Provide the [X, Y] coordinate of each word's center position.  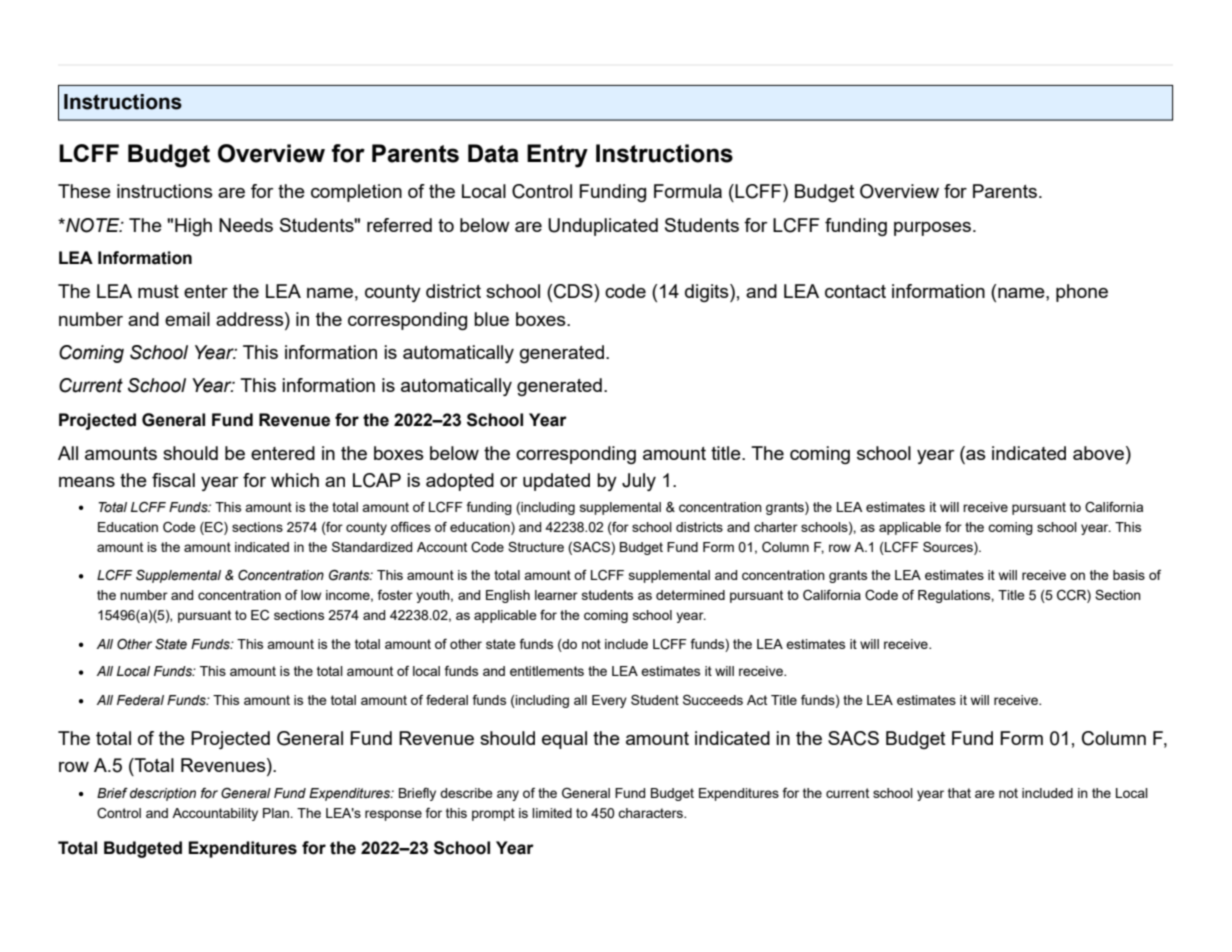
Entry [557, 156]
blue [491, 319]
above [1100, 453]
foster [395, 595]
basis [1129, 575]
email [187, 319]
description [163, 794]
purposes [934, 229]
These [84, 191]
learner [556, 595]
